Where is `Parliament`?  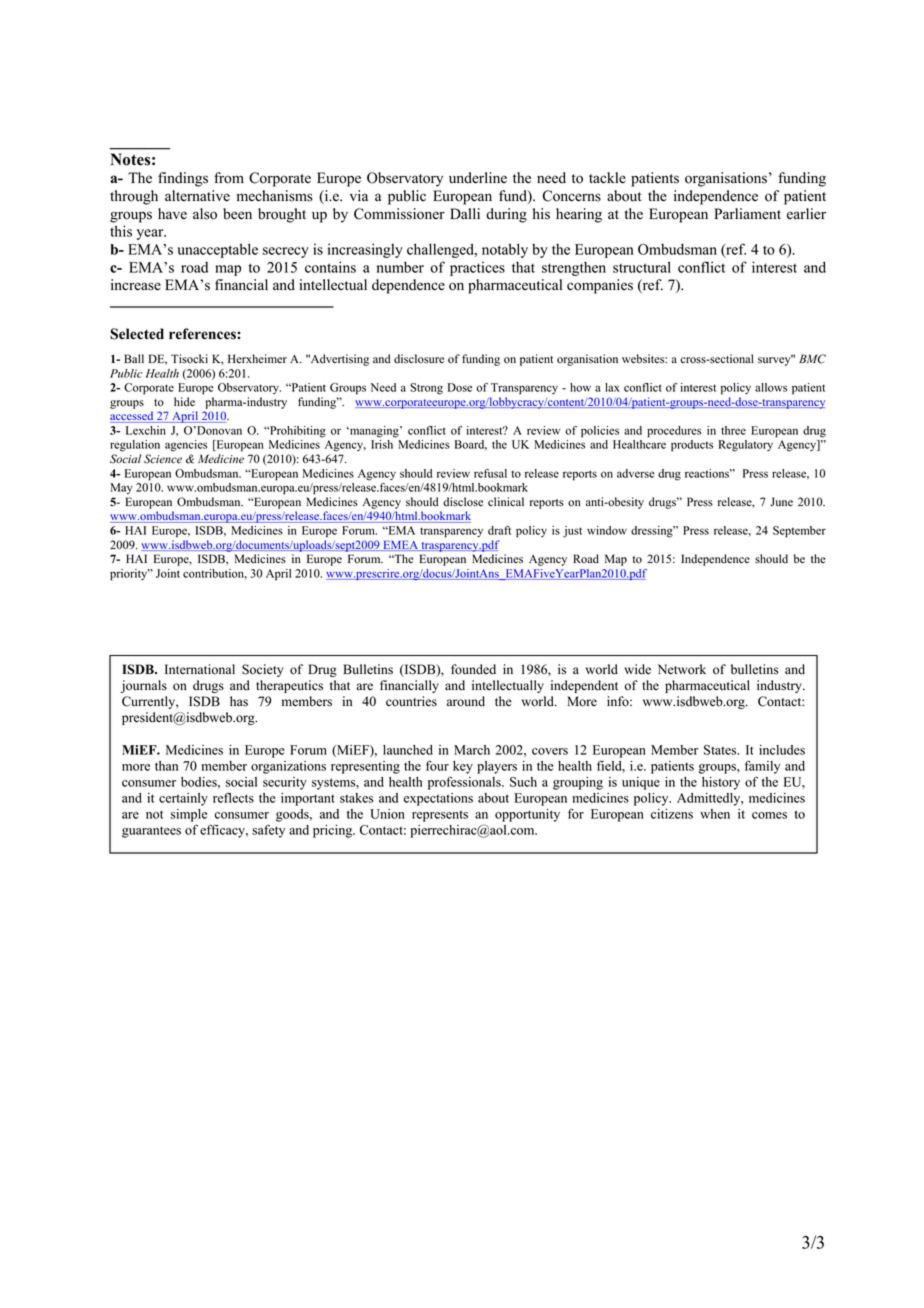
Parliament is located at coordinates (747, 214).
